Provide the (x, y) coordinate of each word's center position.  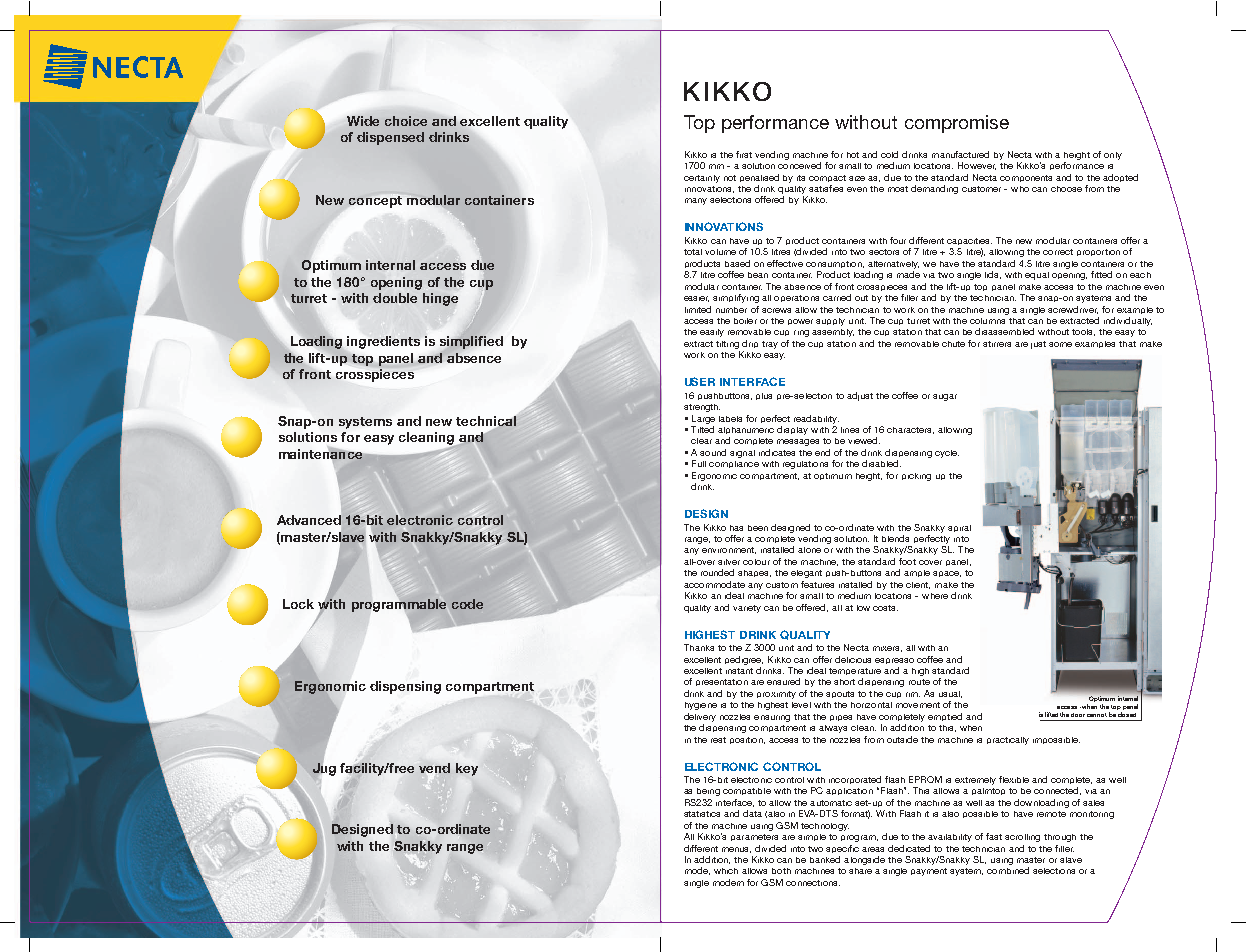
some (1060, 344)
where (935, 596)
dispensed (390, 138)
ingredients (383, 342)
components (1026, 178)
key (467, 769)
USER (700, 381)
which (726, 871)
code (467, 604)
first (744, 154)
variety (747, 609)
